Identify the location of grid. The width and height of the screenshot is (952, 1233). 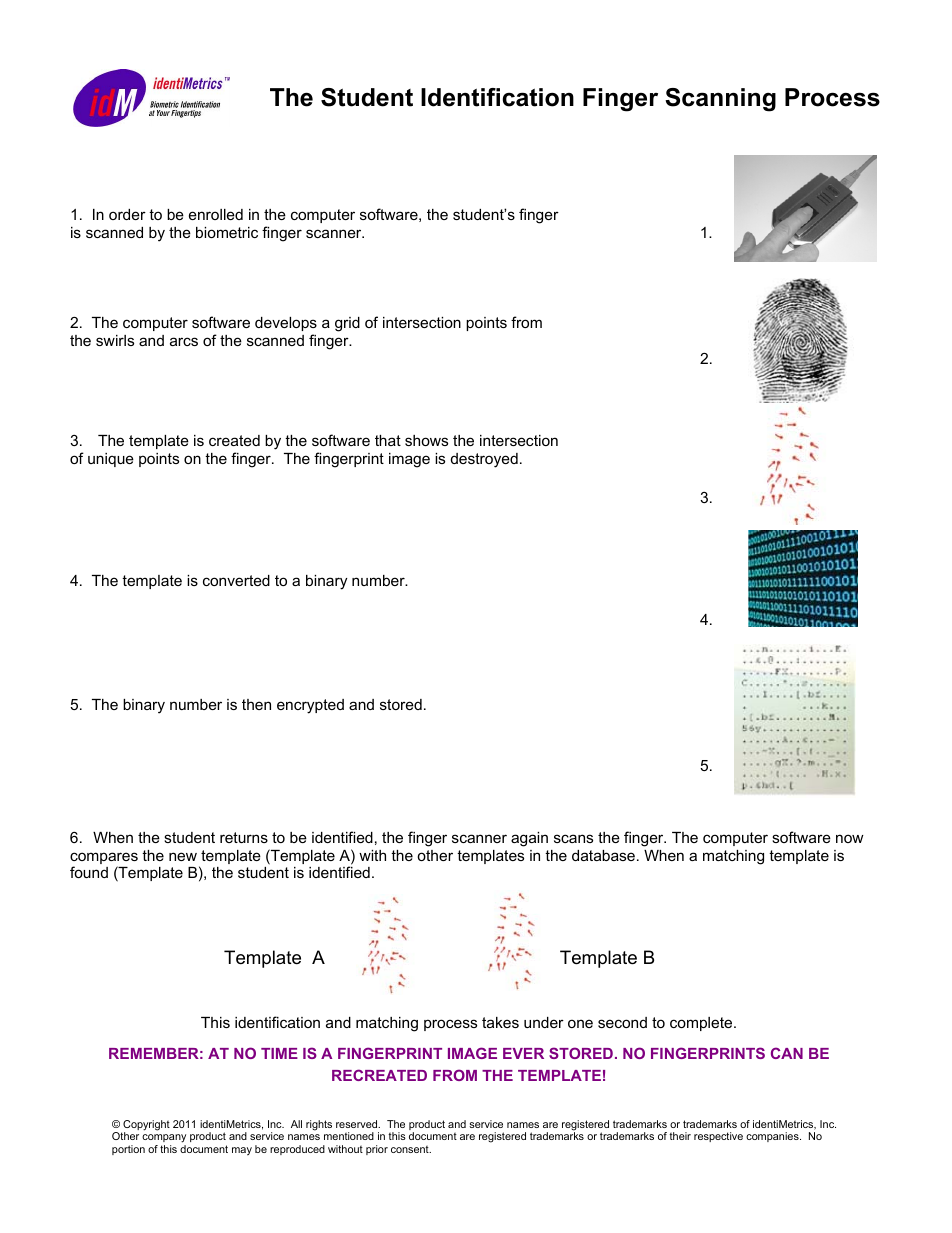
(347, 324).
